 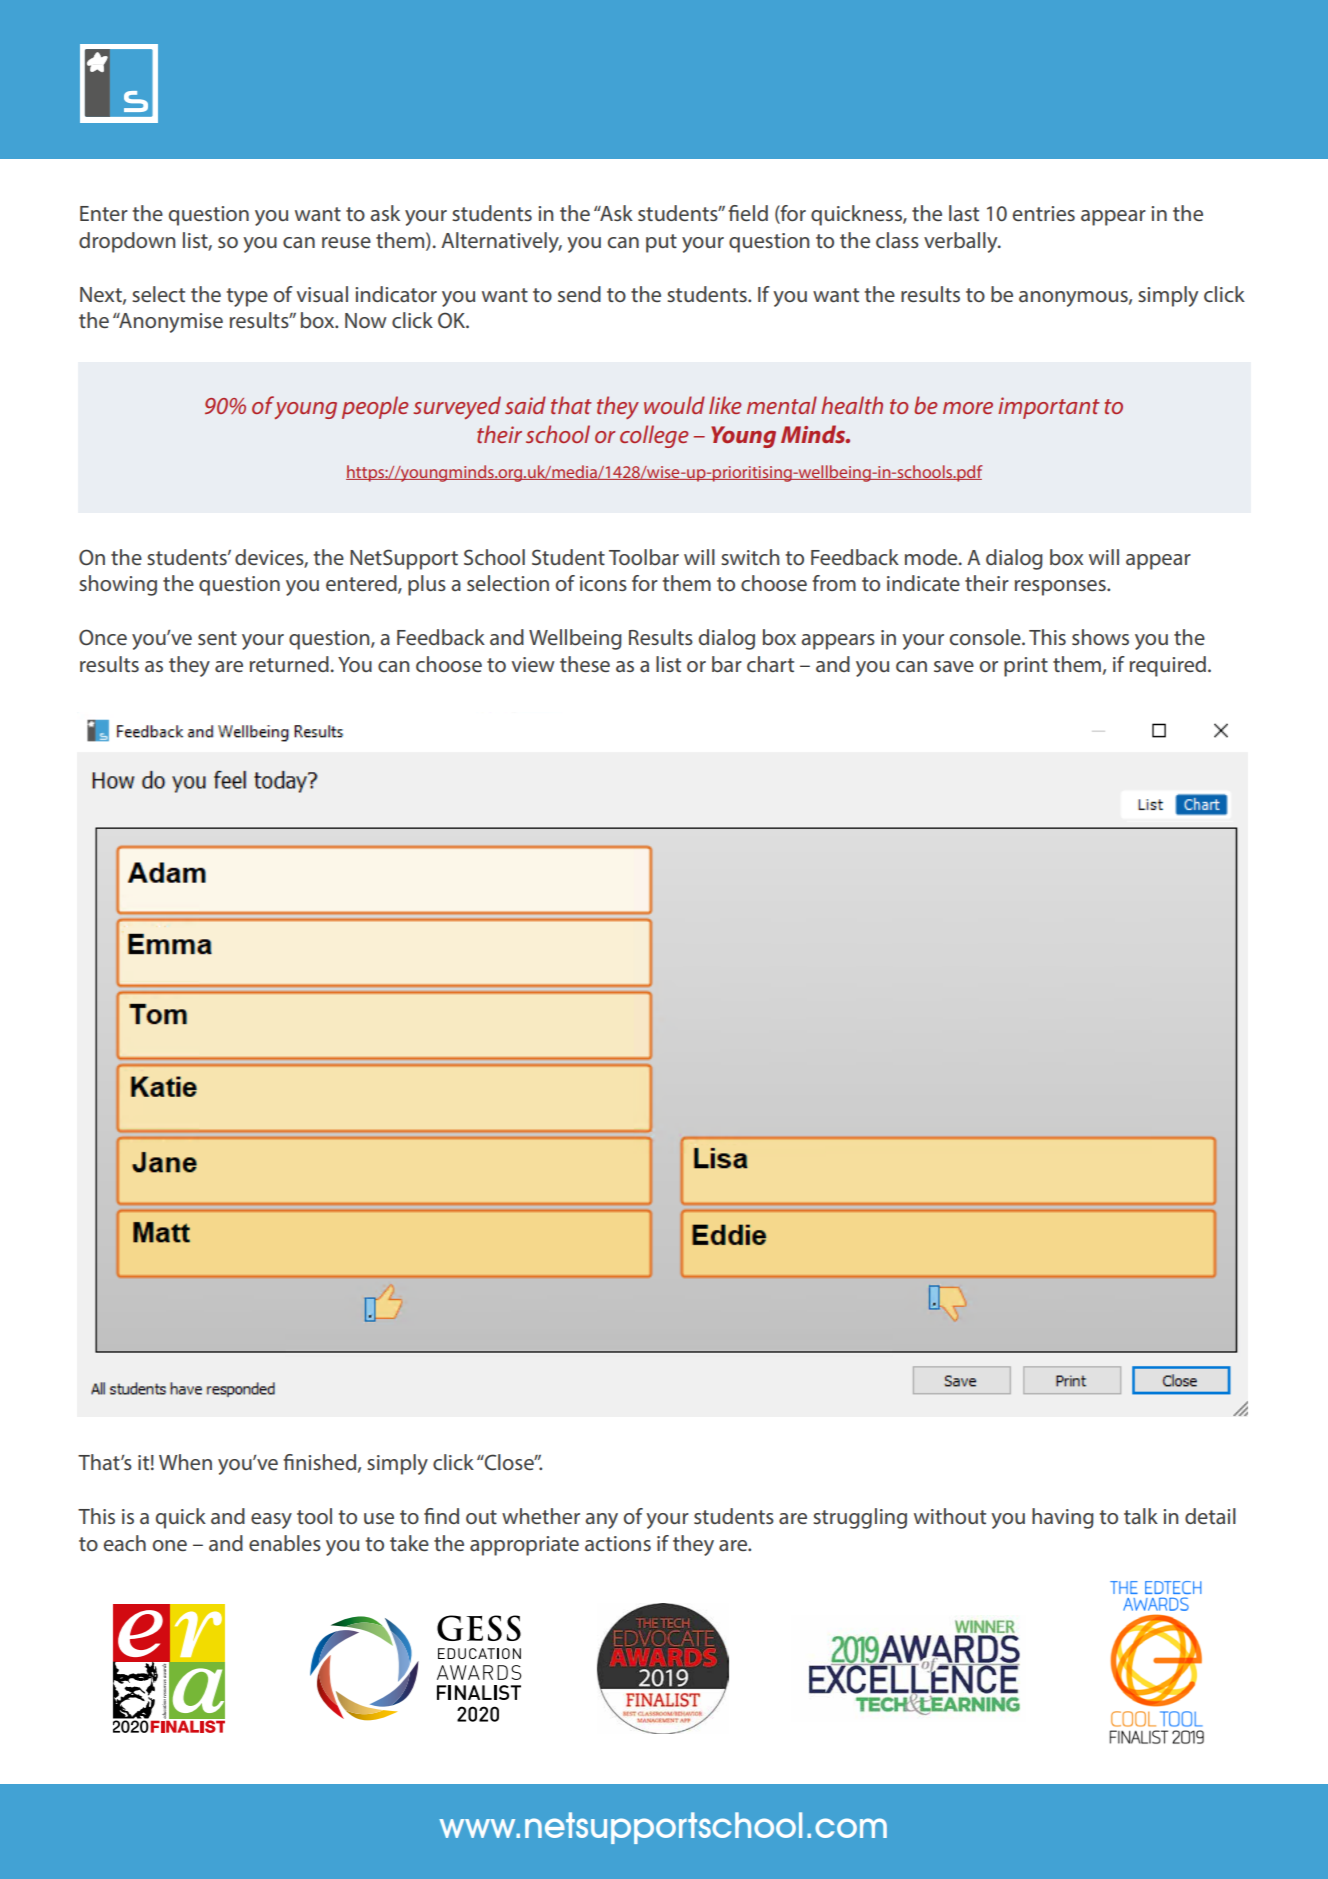 What do you see at coordinates (1061, 588) in the image?
I see `responses` at bounding box center [1061, 588].
